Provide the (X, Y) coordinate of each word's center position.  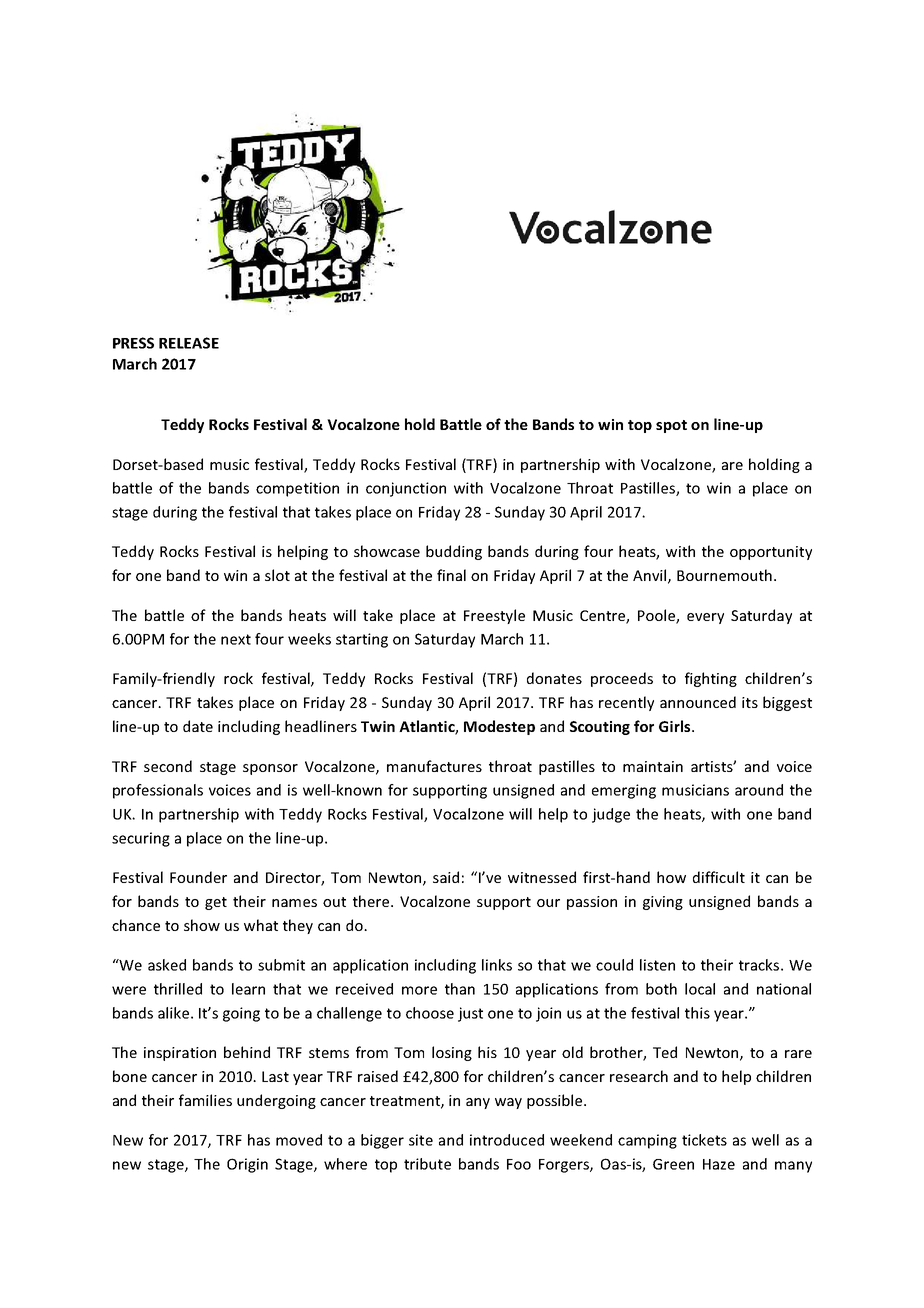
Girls (676, 726)
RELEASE (189, 343)
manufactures (434, 766)
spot (671, 426)
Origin (247, 1165)
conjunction (406, 489)
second (168, 766)
